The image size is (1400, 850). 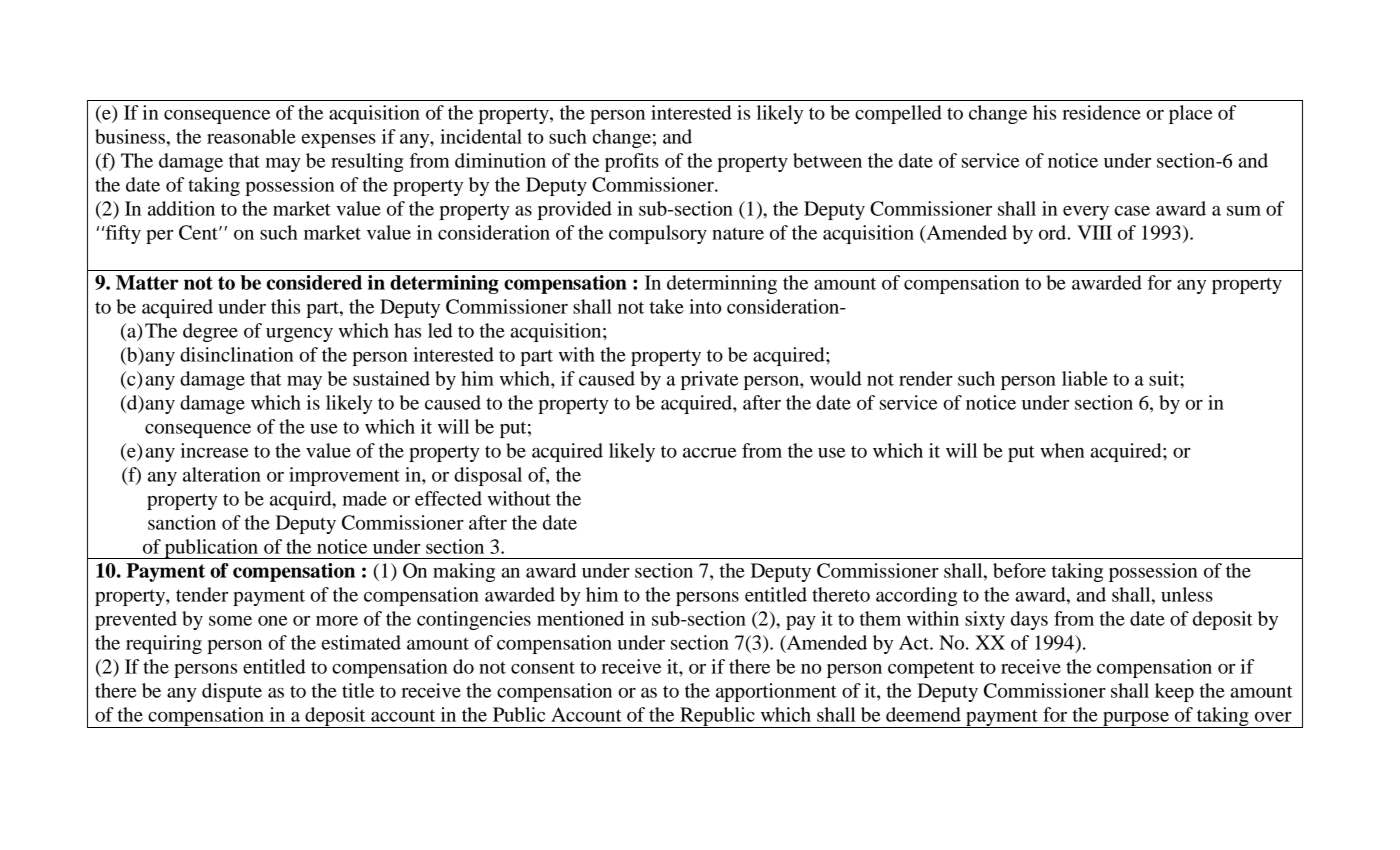 I want to click on suit, so click(x=1165, y=378).
